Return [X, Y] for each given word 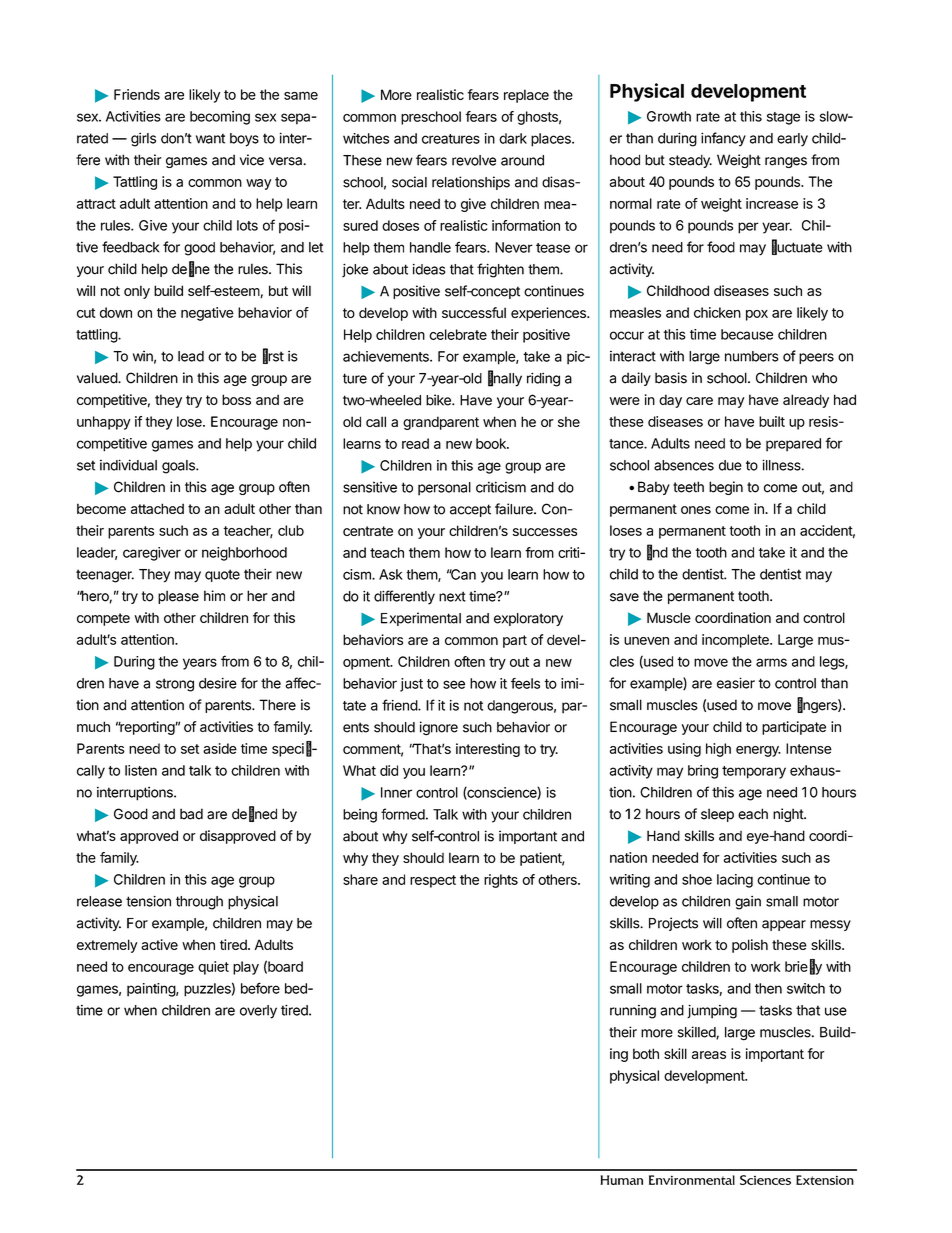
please [178, 597]
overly [258, 1012]
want [210, 138]
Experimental [421, 619]
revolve [474, 160]
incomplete [736, 641]
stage [783, 118]
